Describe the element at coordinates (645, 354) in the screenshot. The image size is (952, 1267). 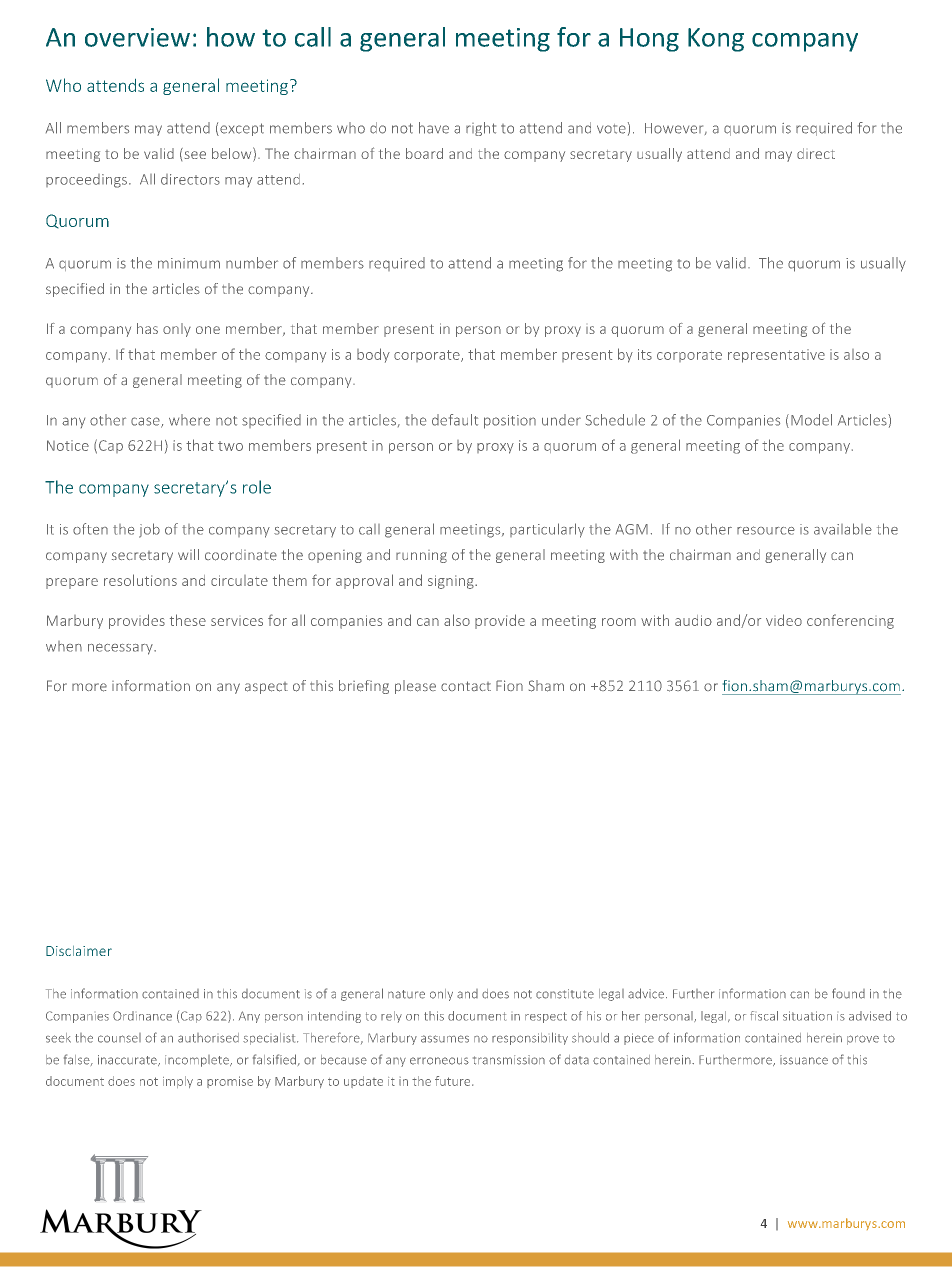
I see `its` at that location.
